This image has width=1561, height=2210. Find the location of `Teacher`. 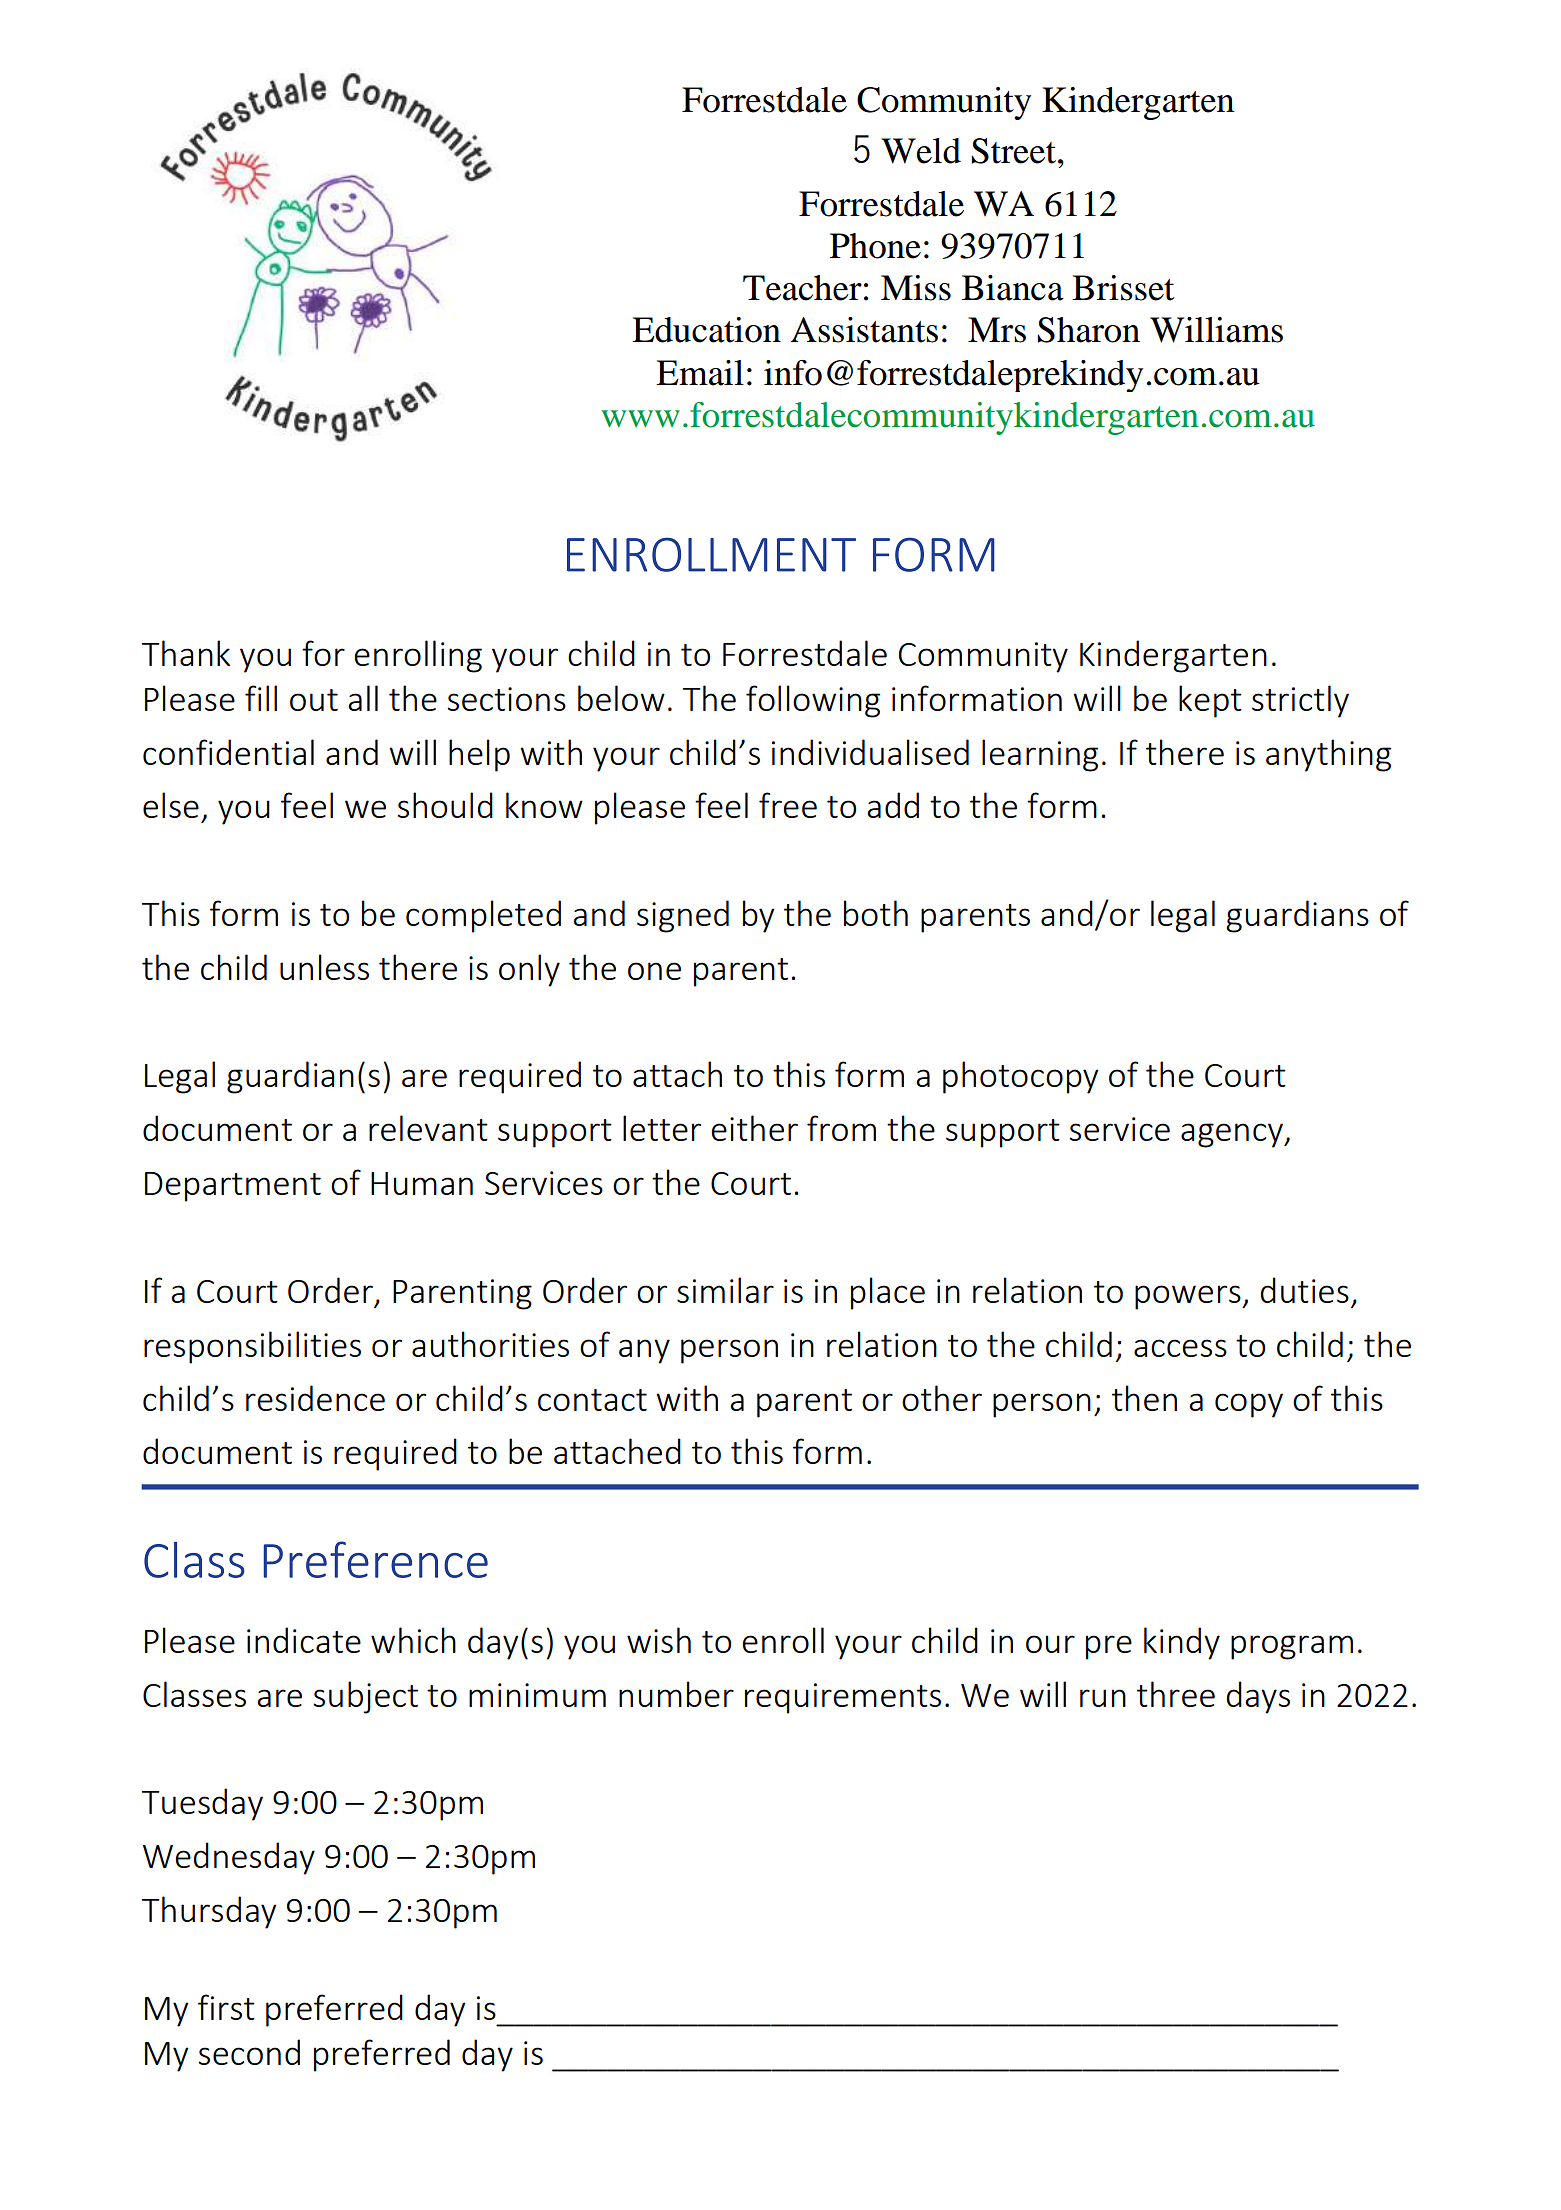

Teacher is located at coordinates (802, 288).
